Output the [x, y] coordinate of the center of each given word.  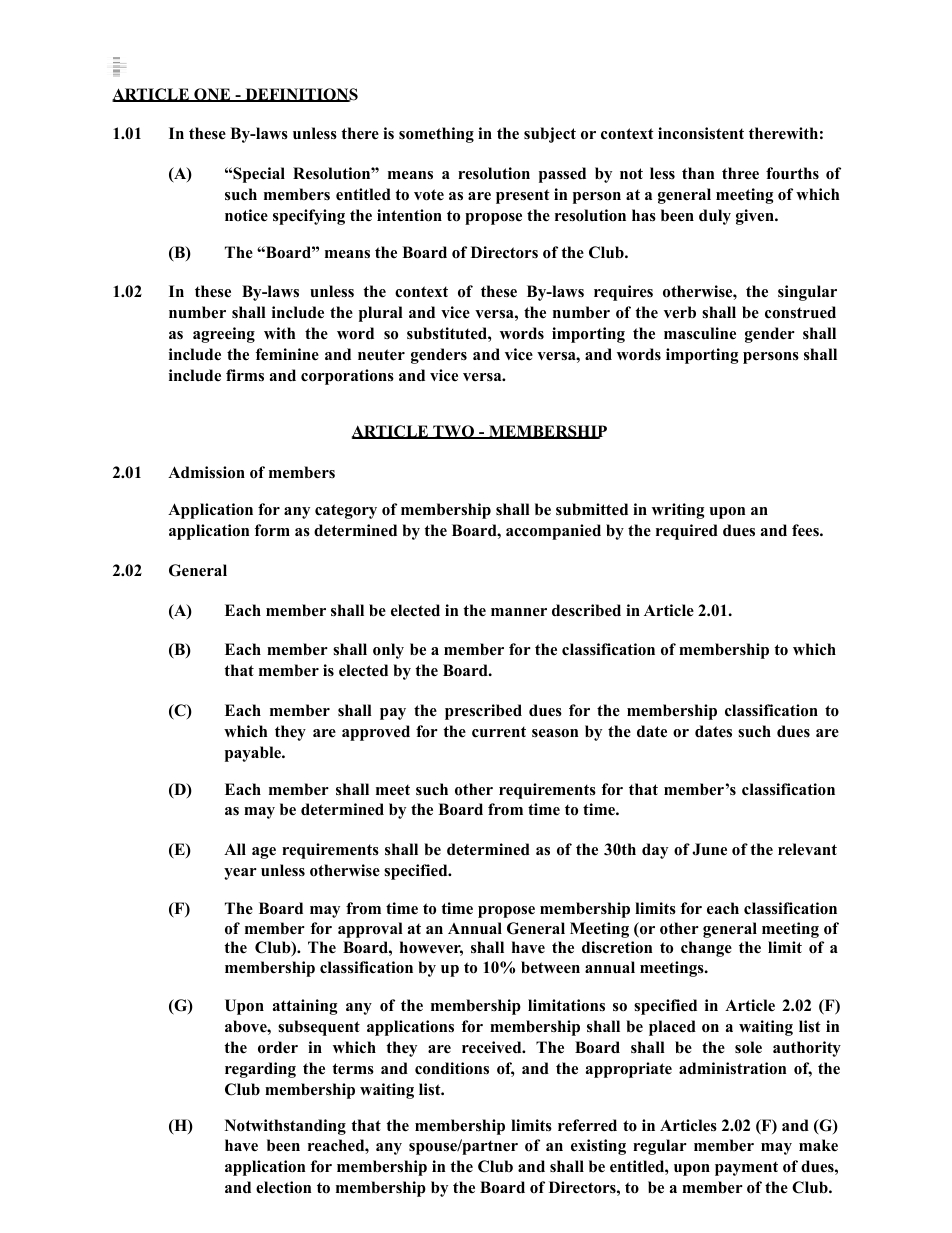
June [709, 849]
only [388, 651]
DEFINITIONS [300, 95]
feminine [287, 354]
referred [587, 1125]
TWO [454, 432]
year [240, 874]
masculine [700, 333]
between [550, 967]
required [687, 532]
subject [550, 135]
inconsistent [701, 133]
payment [746, 1168]
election [283, 1187]
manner [519, 612]
